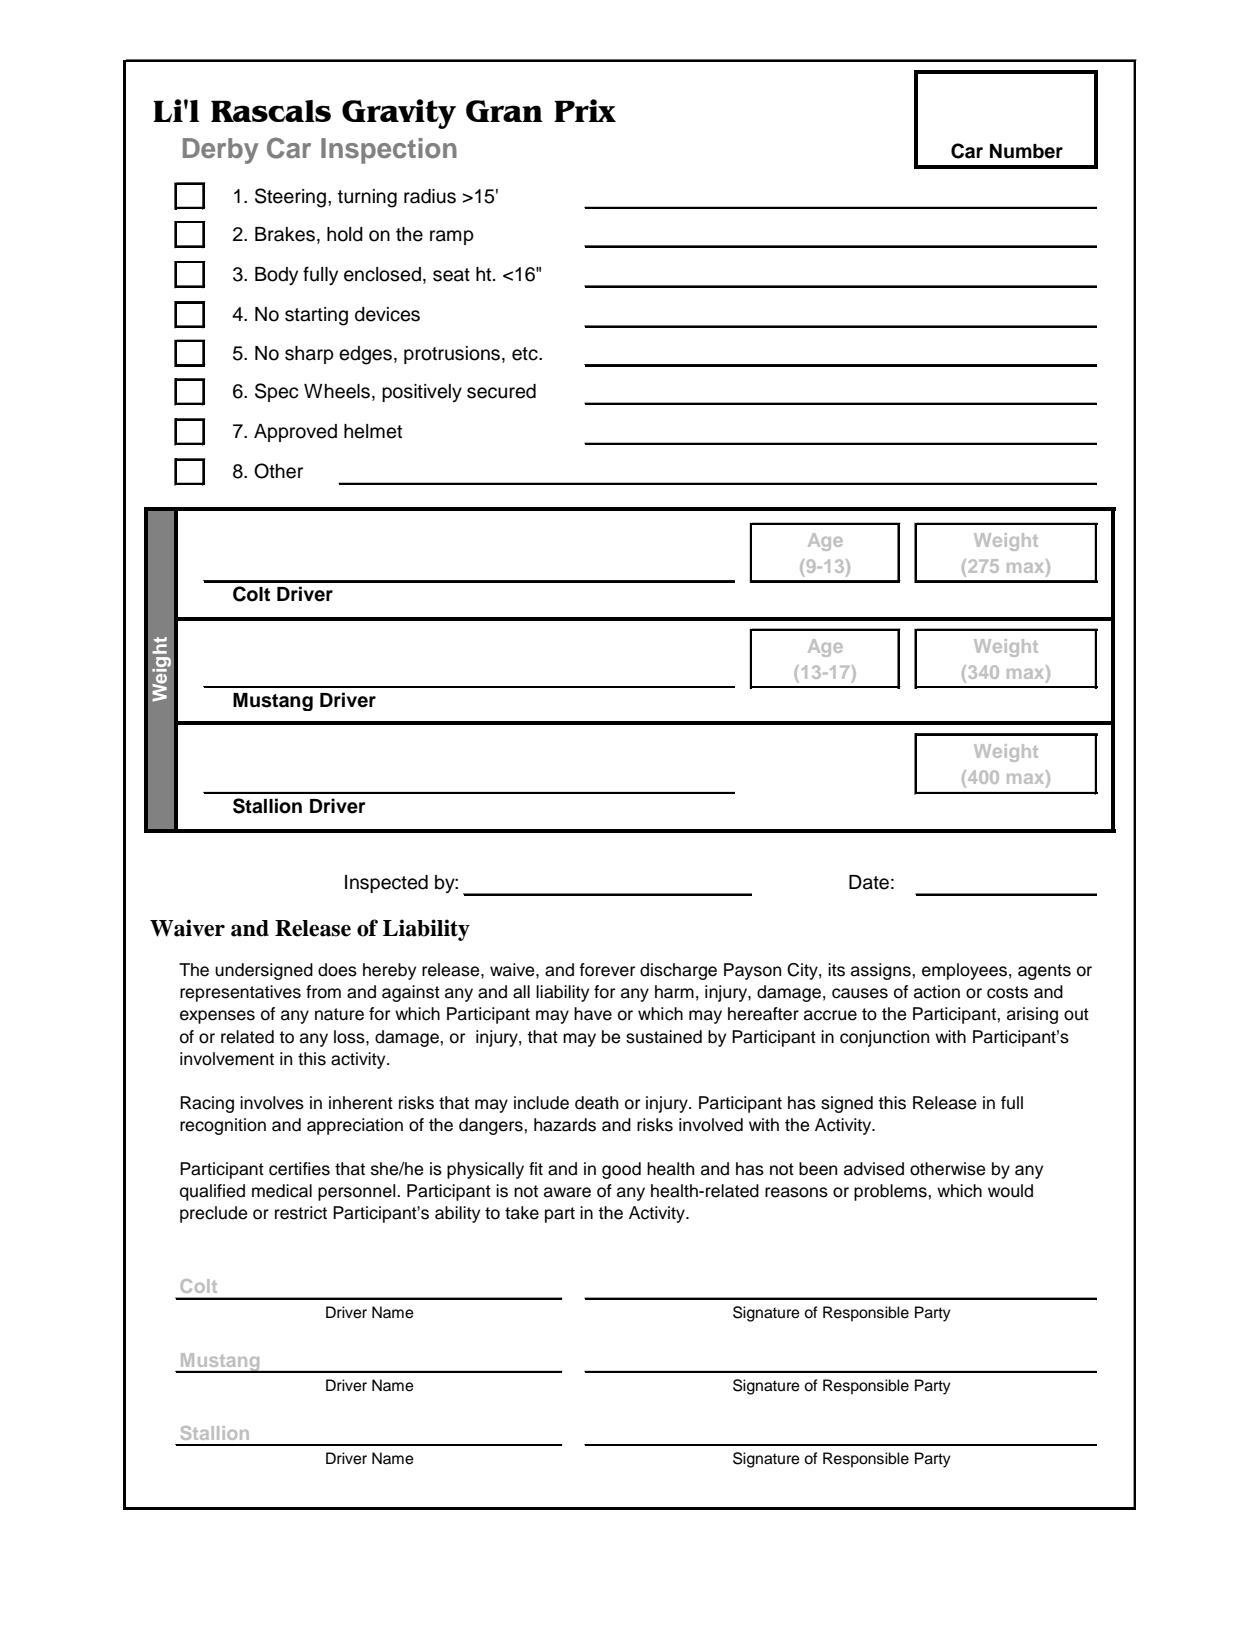 The image size is (1259, 1630). I want to click on Rascals, so click(271, 111).
